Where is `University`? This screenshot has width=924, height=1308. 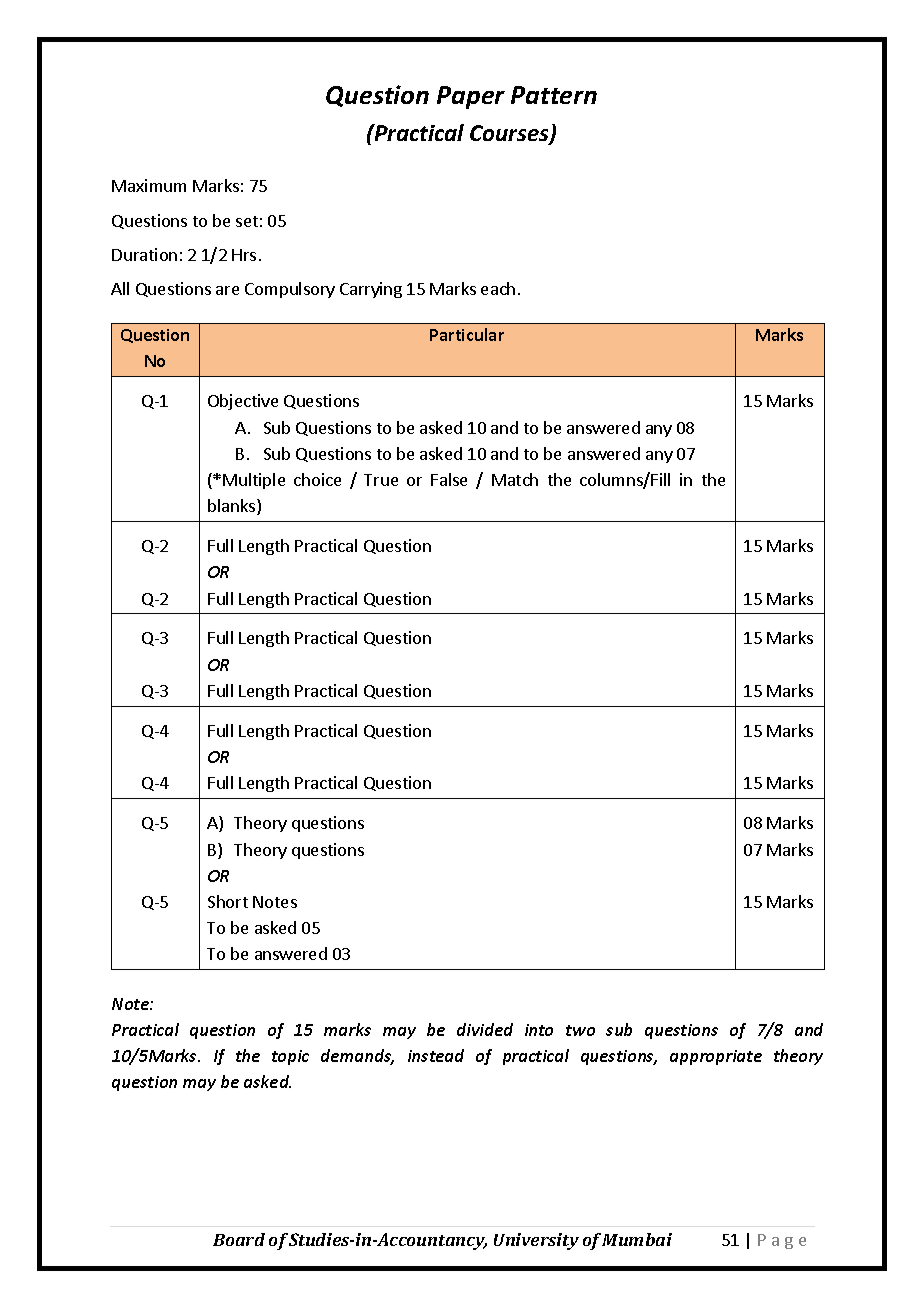
University is located at coordinates (536, 1241).
